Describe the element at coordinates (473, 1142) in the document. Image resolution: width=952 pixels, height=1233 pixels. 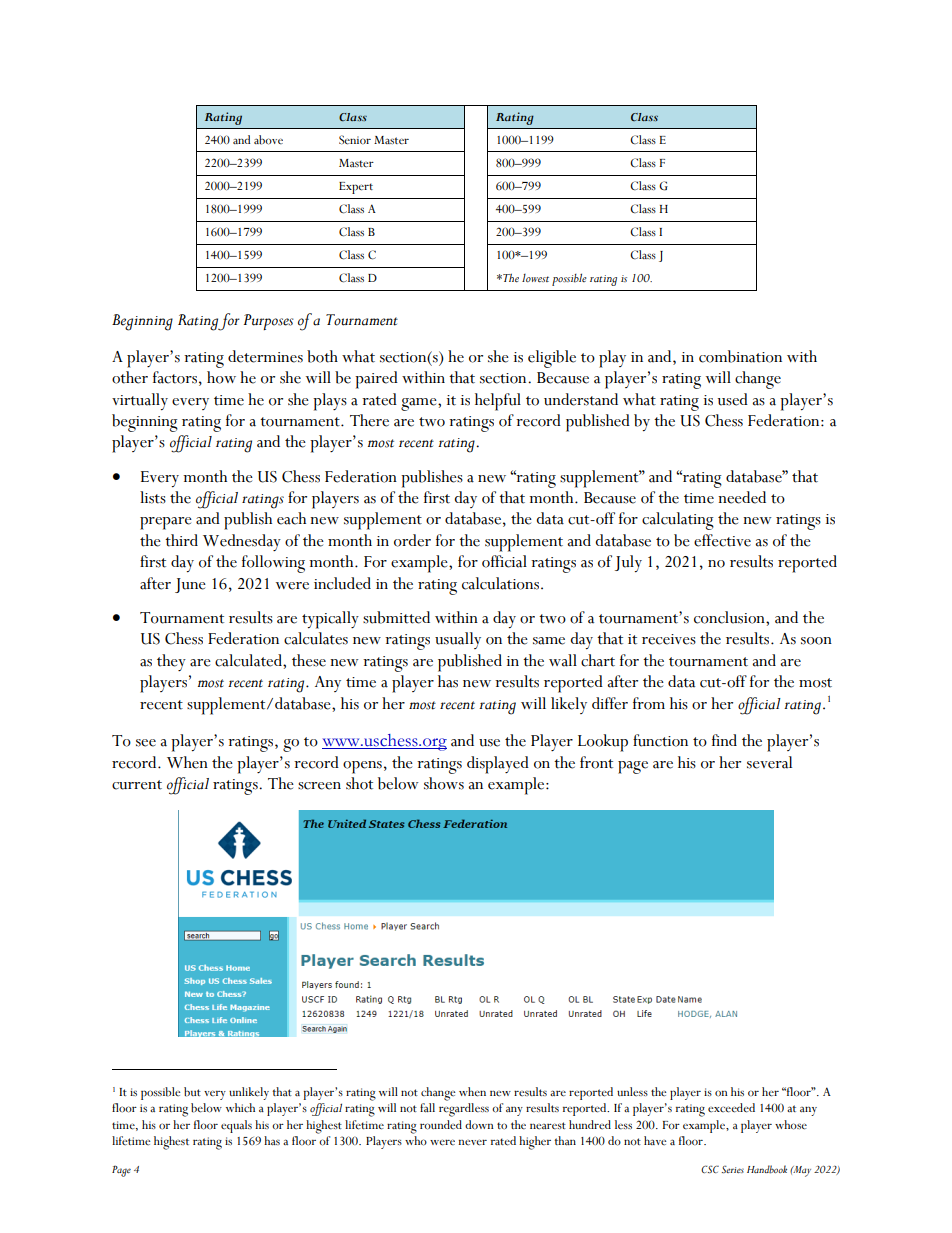
I see `never` at that location.
